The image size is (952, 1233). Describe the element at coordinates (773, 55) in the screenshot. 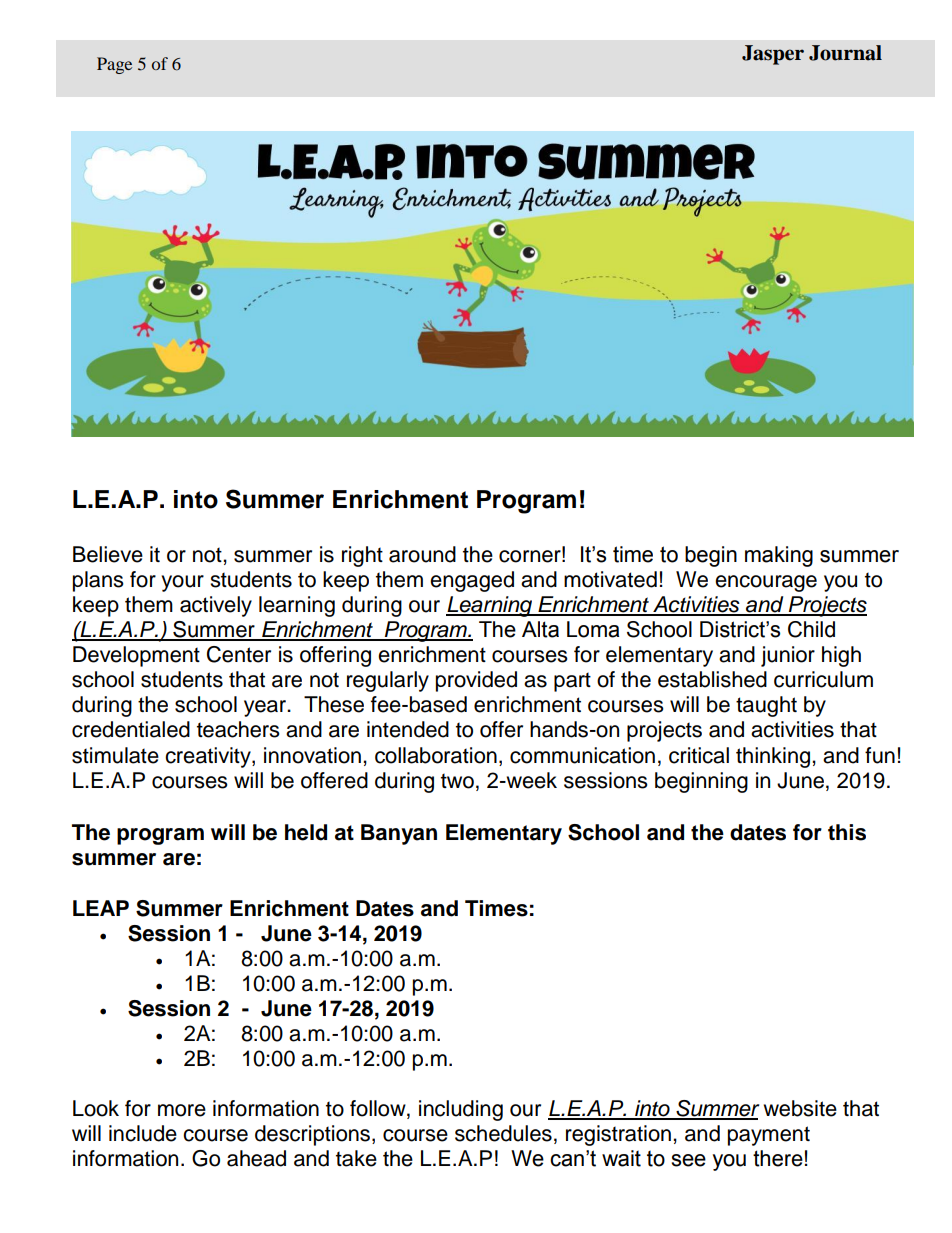

I see `Jasper` at that location.
